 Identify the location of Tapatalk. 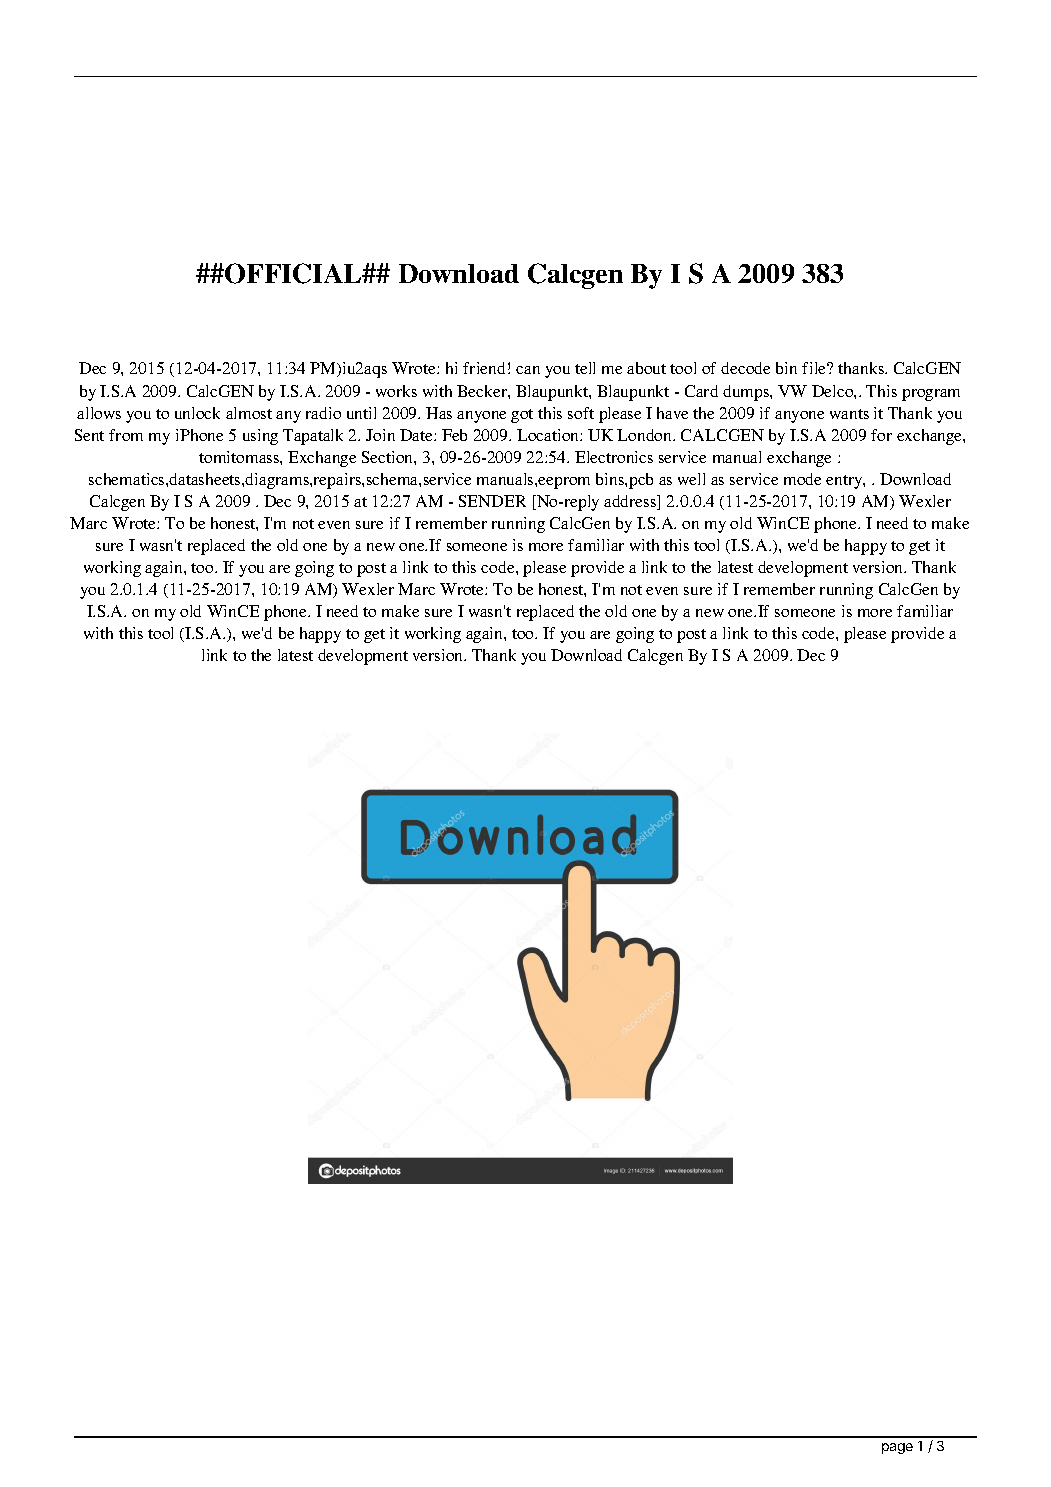
(313, 437).
